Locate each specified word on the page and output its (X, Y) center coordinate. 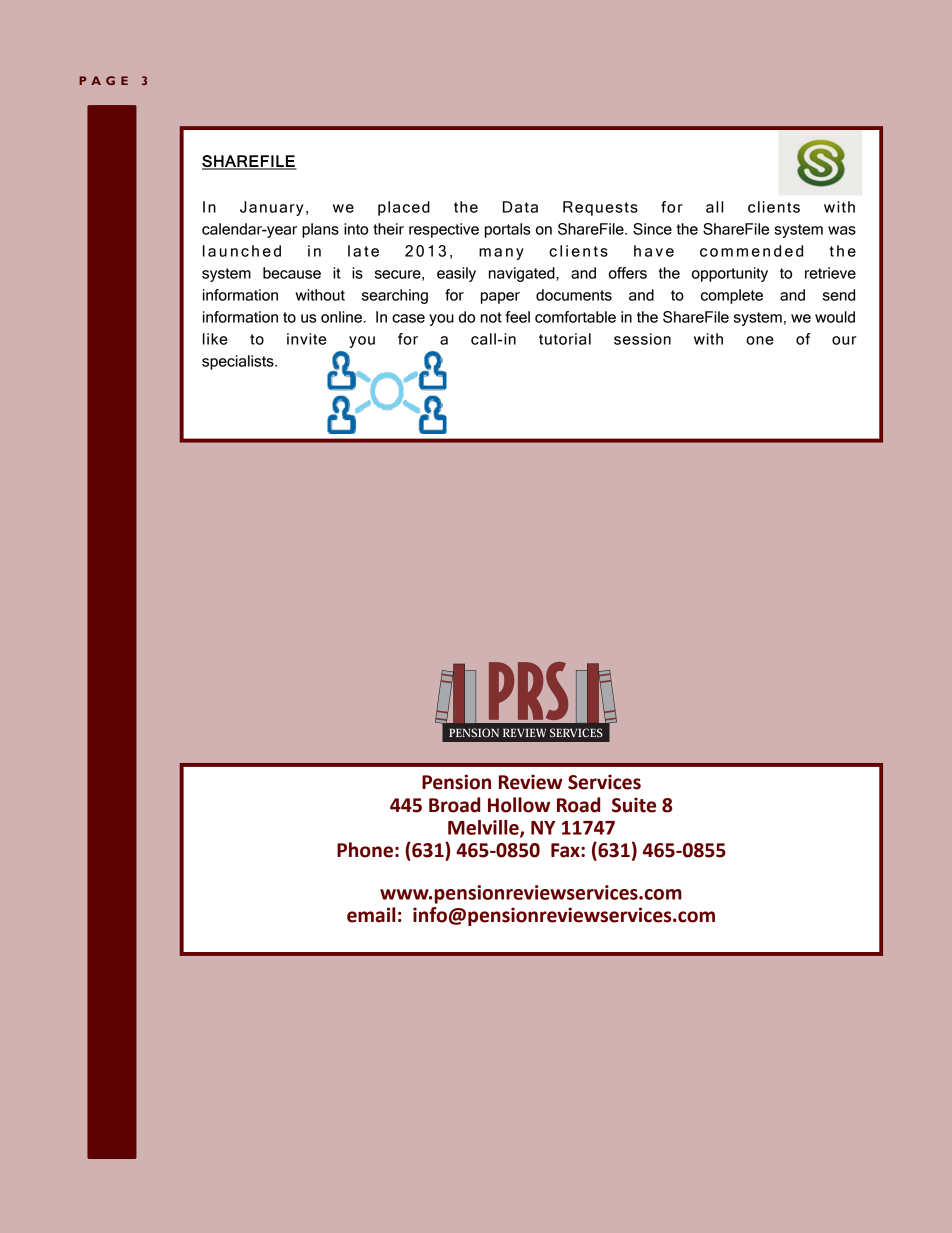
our (844, 340)
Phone (365, 850)
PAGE (103, 80)
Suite (634, 805)
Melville (484, 828)
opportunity (730, 274)
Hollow (519, 805)
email (371, 915)
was (842, 230)
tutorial (565, 339)
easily (456, 274)
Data (520, 207)
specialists (239, 362)
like (215, 339)
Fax (566, 850)
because (292, 273)
